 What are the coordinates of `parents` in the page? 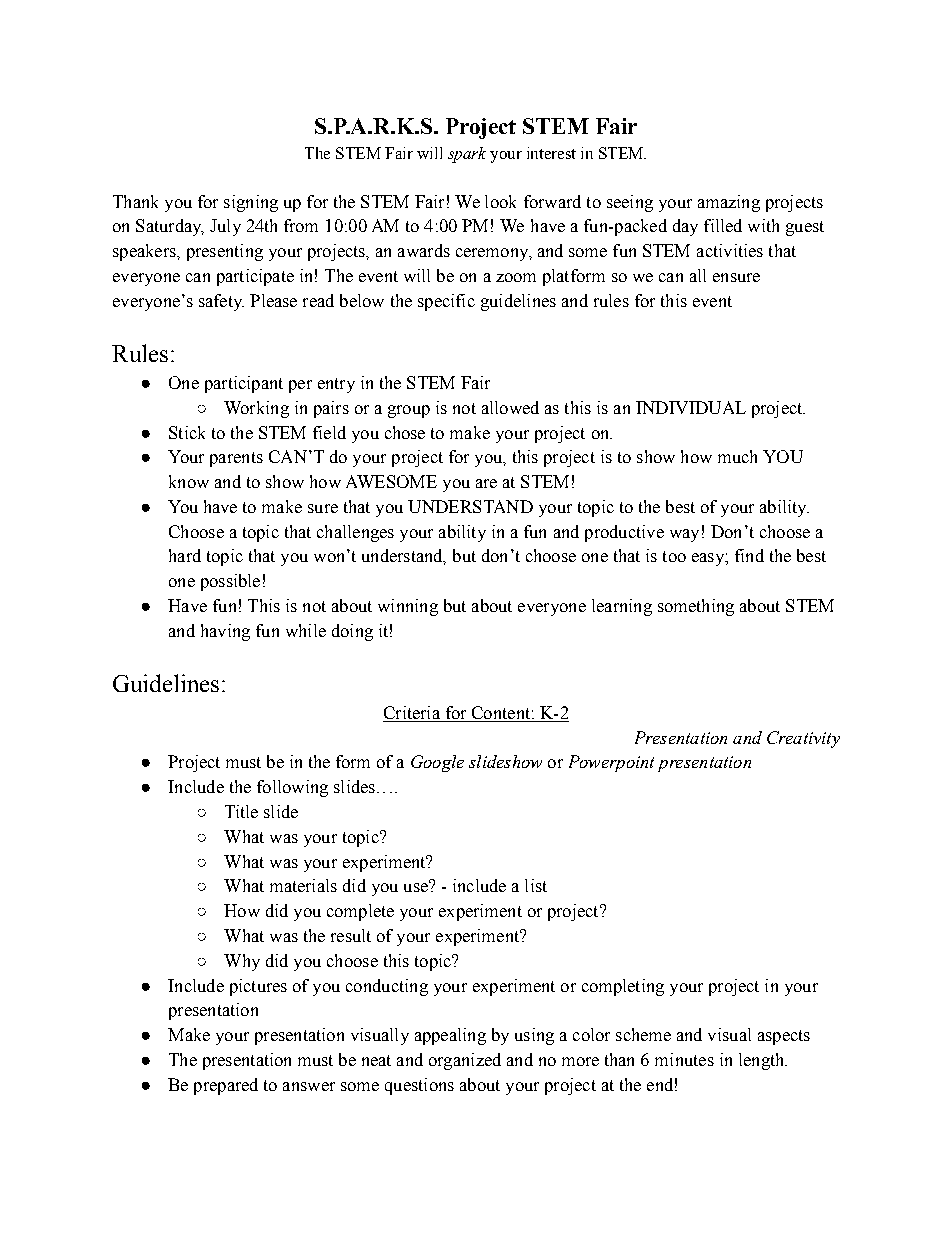 It's located at (236, 459).
